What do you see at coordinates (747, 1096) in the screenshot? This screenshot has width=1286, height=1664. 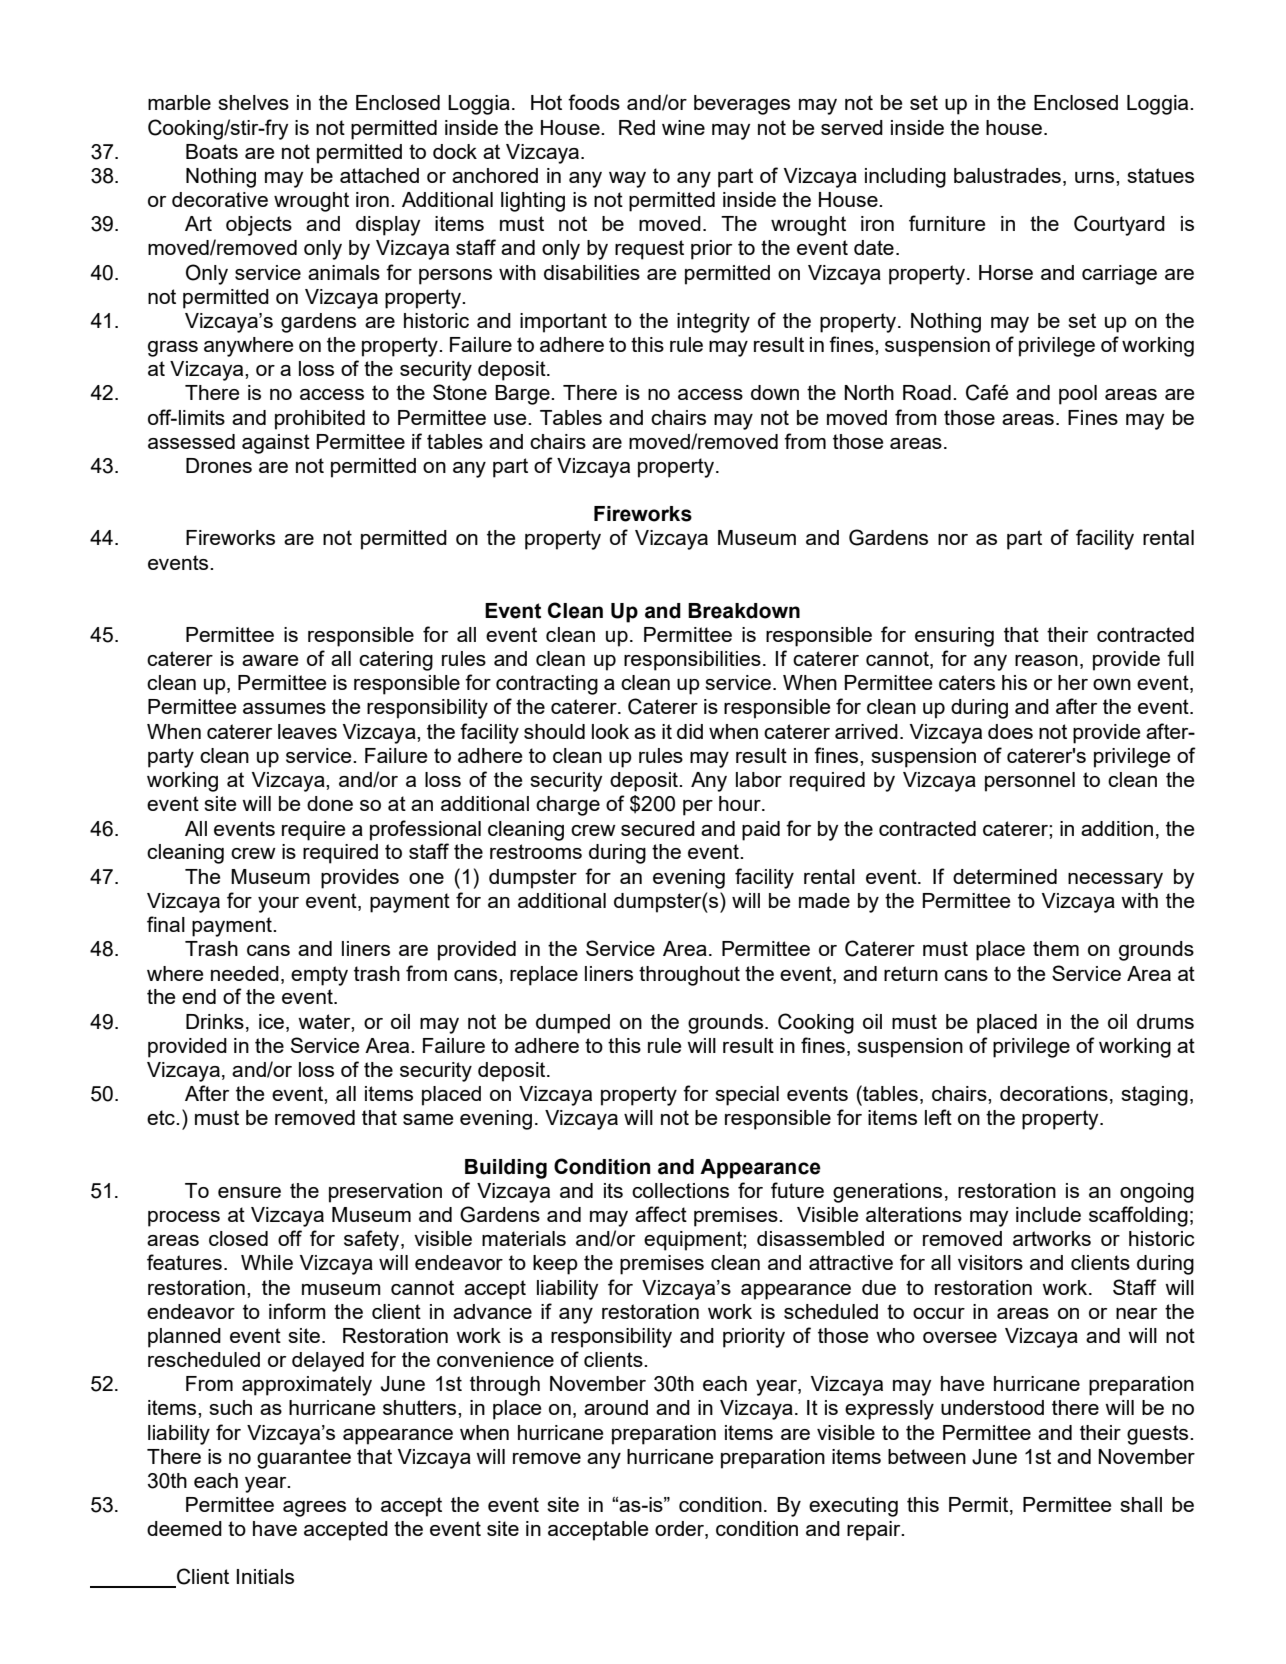 I see `special` at bounding box center [747, 1096].
